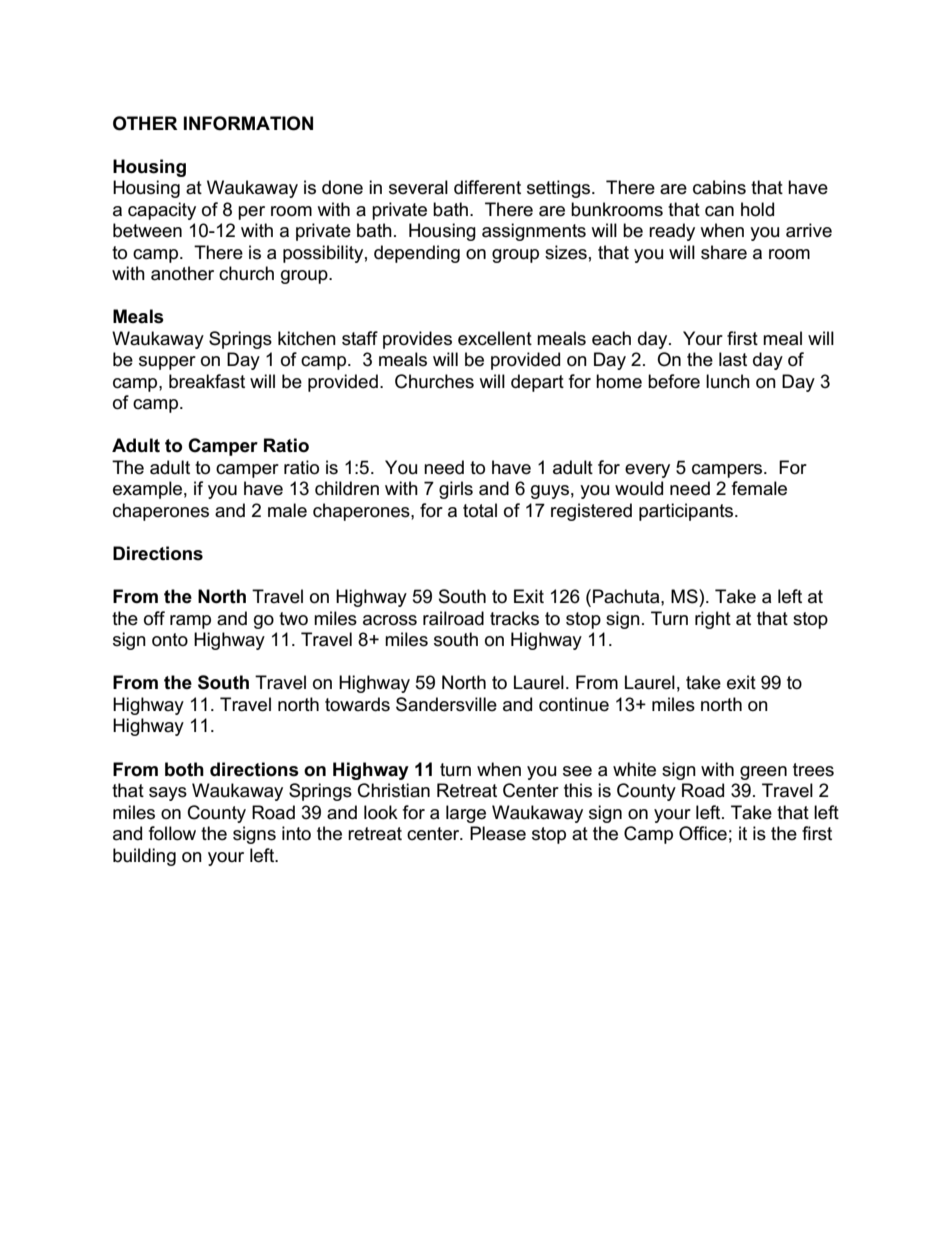 The width and height of the screenshot is (952, 1233). What do you see at coordinates (487, 187) in the screenshot?
I see `different` at bounding box center [487, 187].
